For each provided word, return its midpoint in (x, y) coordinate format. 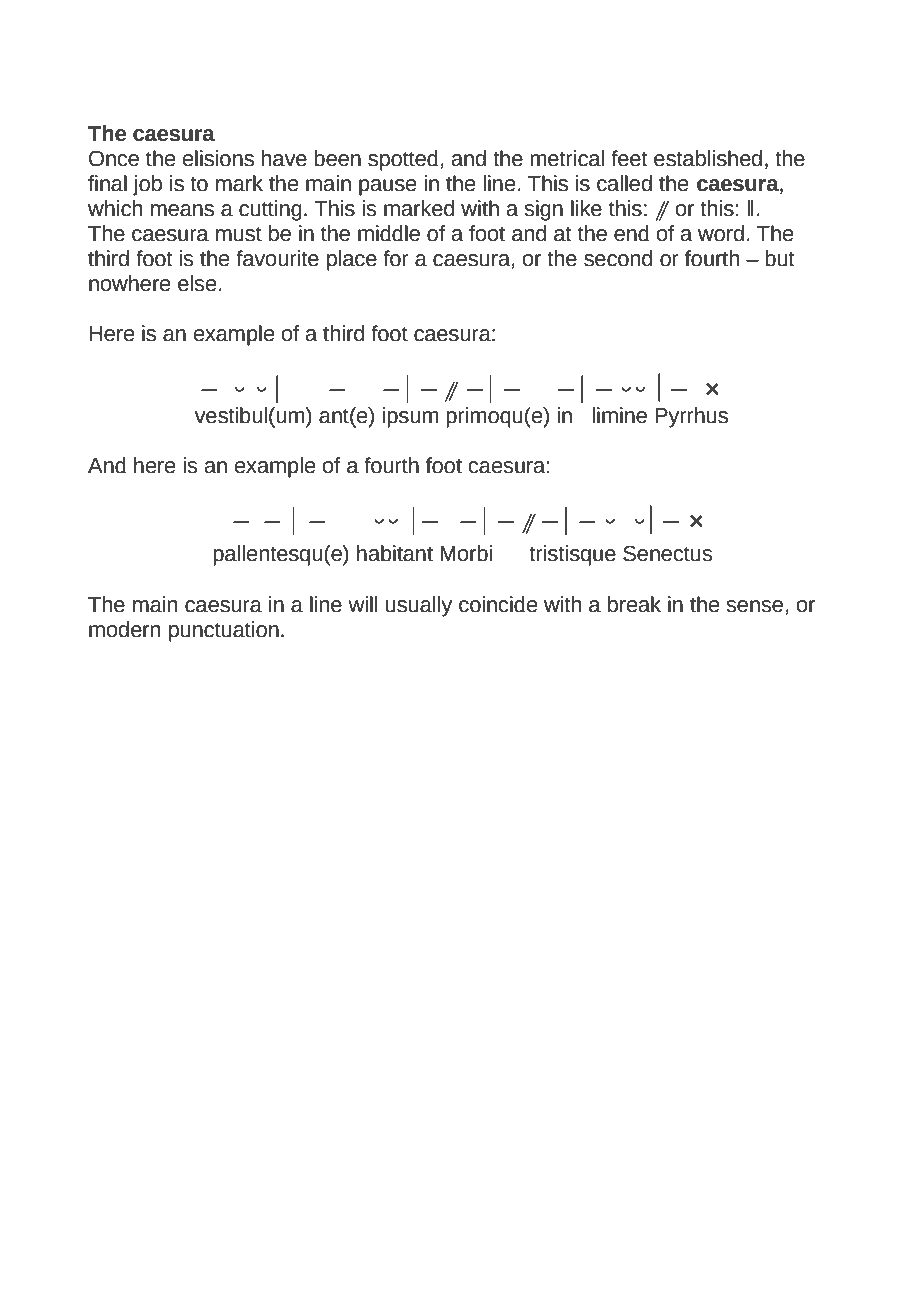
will (362, 604)
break (634, 604)
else (197, 283)
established (708, 158)
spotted (403, 160)
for (396, 258)
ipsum (410, 417)
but (780, 258)
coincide (498, 604)
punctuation (224, 631)
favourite (277, 258)
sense (754, 606)
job (147, 185)
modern (124, 629)
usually (419, 606)
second (618, 258)
